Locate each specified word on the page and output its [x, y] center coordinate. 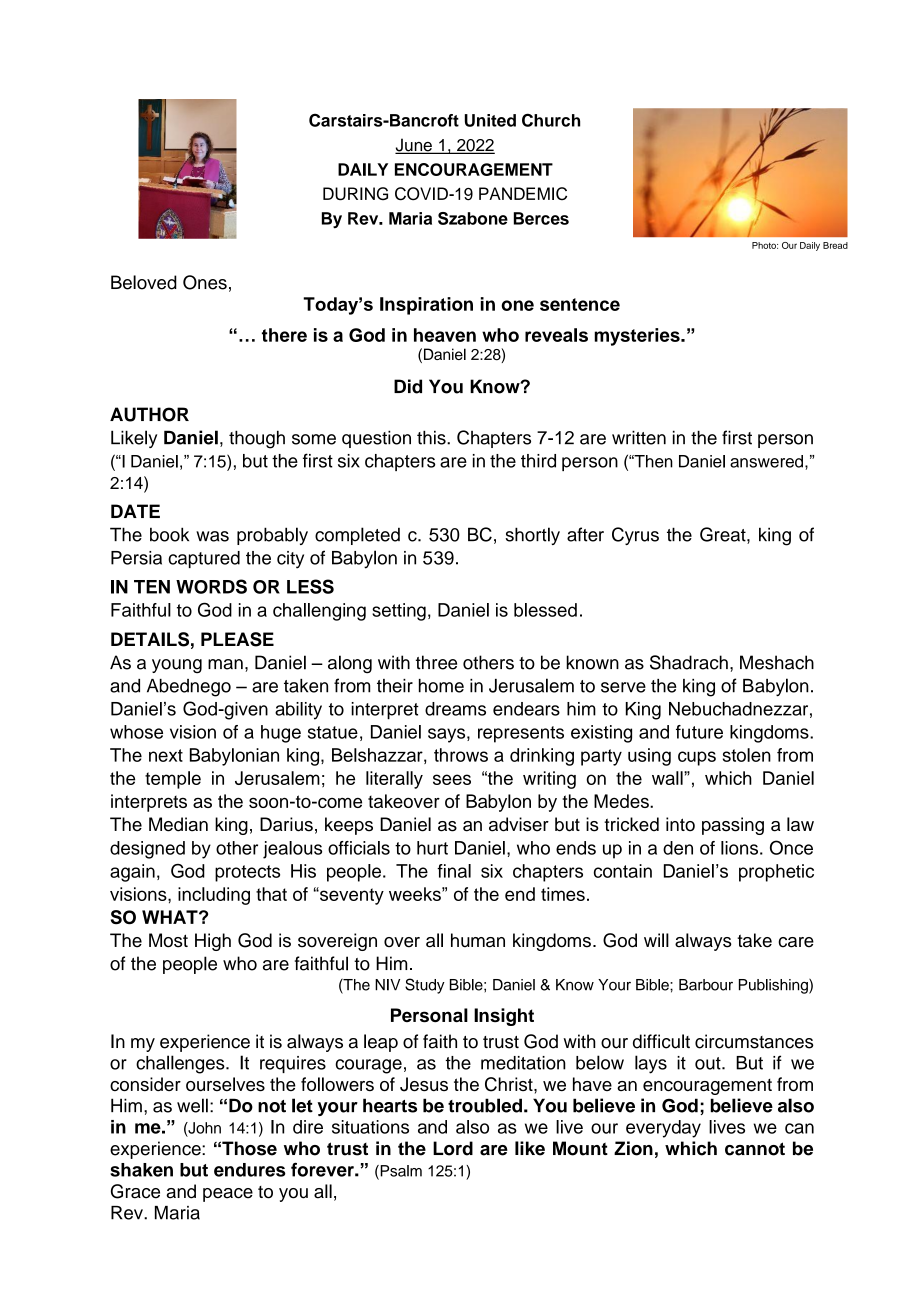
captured [204, 559]
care [796, 942]
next [166, 755]
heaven [445, 335]
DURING [355, 194]
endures [250, 1170]
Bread [835, 245]
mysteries [638, 337]
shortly [532, 536]
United [490, 120]
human [478, 940]
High [213, 942]
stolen [747, 755]
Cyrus [635, 536]
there [284, 335]
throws [461, 755]
